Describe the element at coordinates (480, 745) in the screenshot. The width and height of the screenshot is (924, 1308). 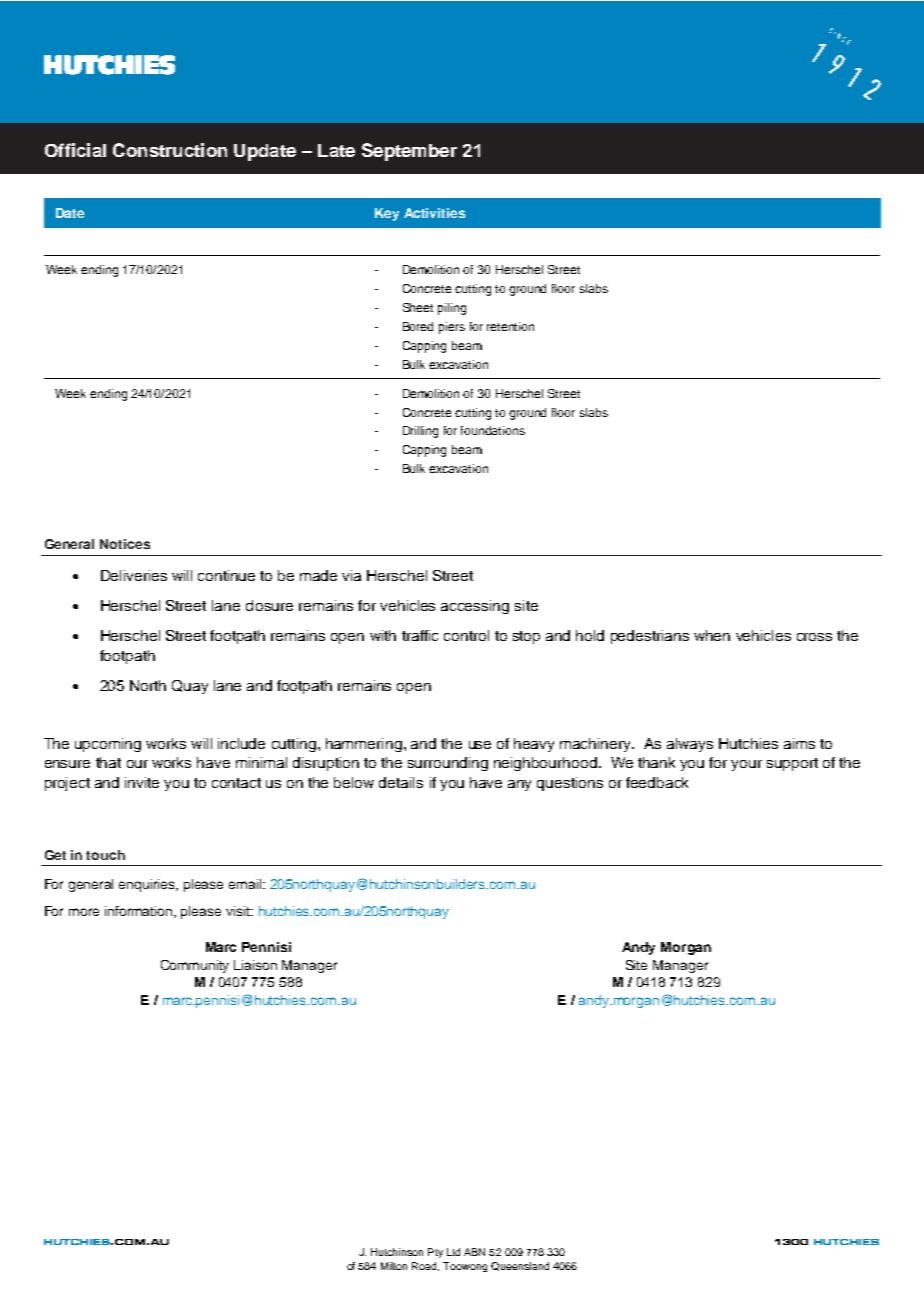
I see `use` at that location.
